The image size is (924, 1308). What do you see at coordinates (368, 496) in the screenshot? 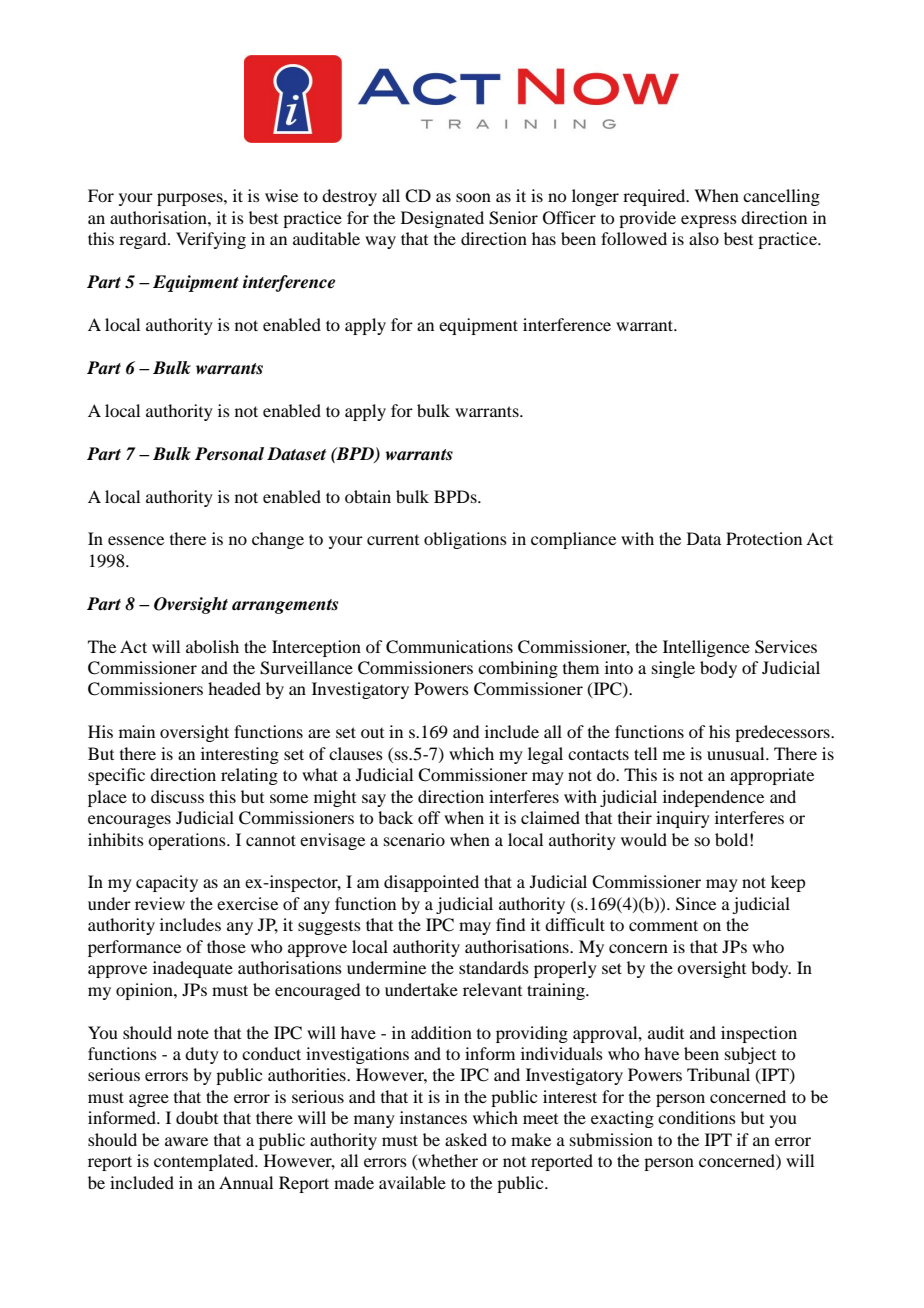
I see `obtain` at bounding box center [368, 496].
